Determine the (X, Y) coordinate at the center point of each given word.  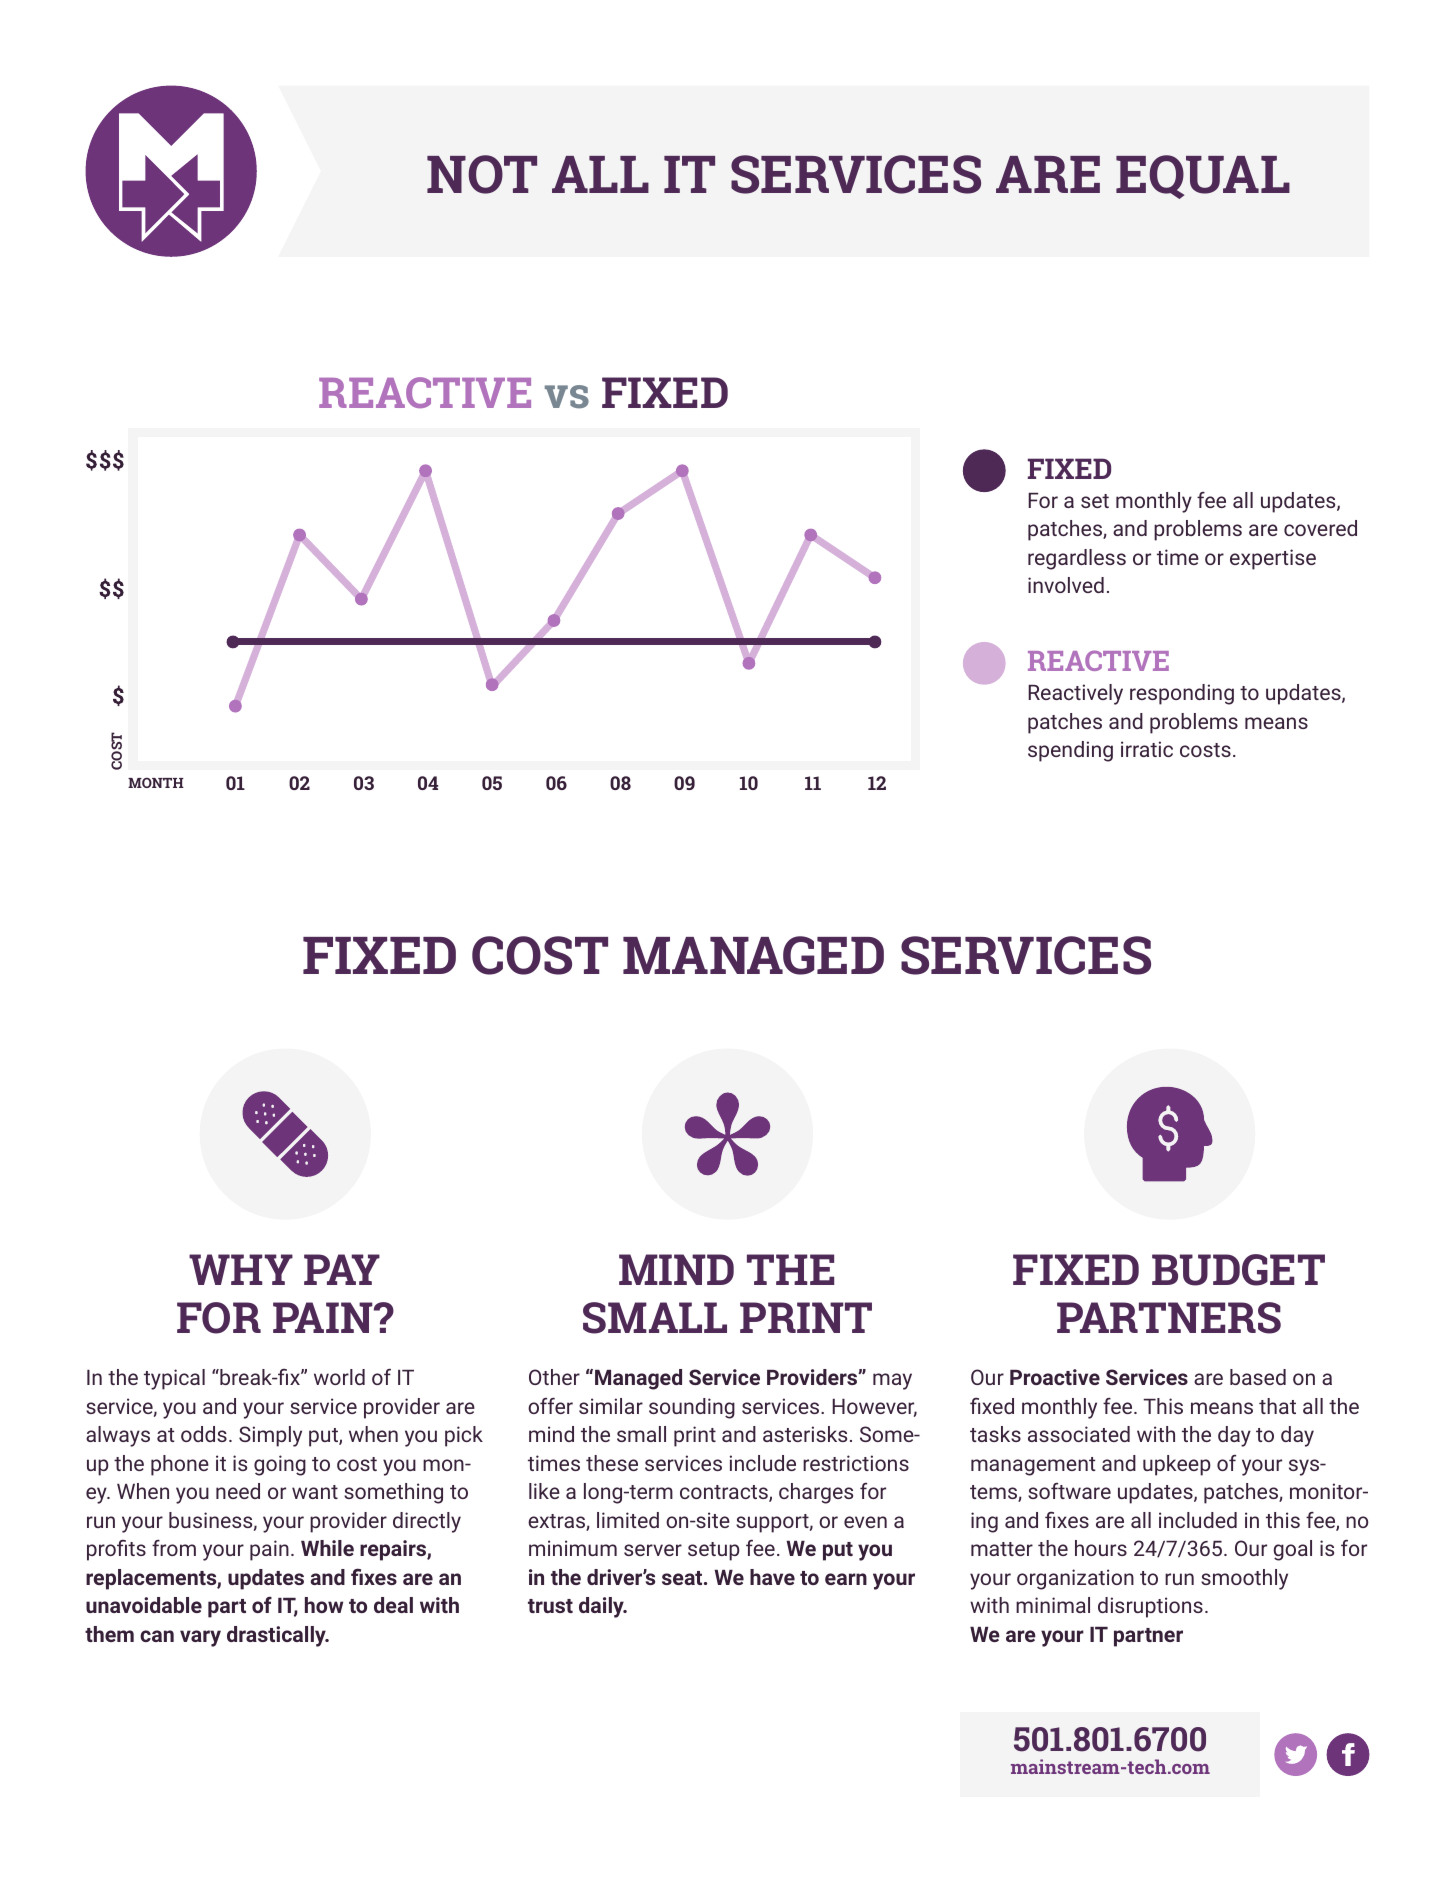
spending (1070, 751)
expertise (1273, 559)
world (339, 1377)
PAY (342, 1269)
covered (1320, 528)
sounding (692, 1408)
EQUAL (1203, 177)
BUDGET (1238, 1270)
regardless (1077, 559)
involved (1066, 585)
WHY (241, 1269)
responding (1182, 694)
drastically (277, 1636)
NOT (482, 174)
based (1258, 1377)
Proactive (1055, 1377)
